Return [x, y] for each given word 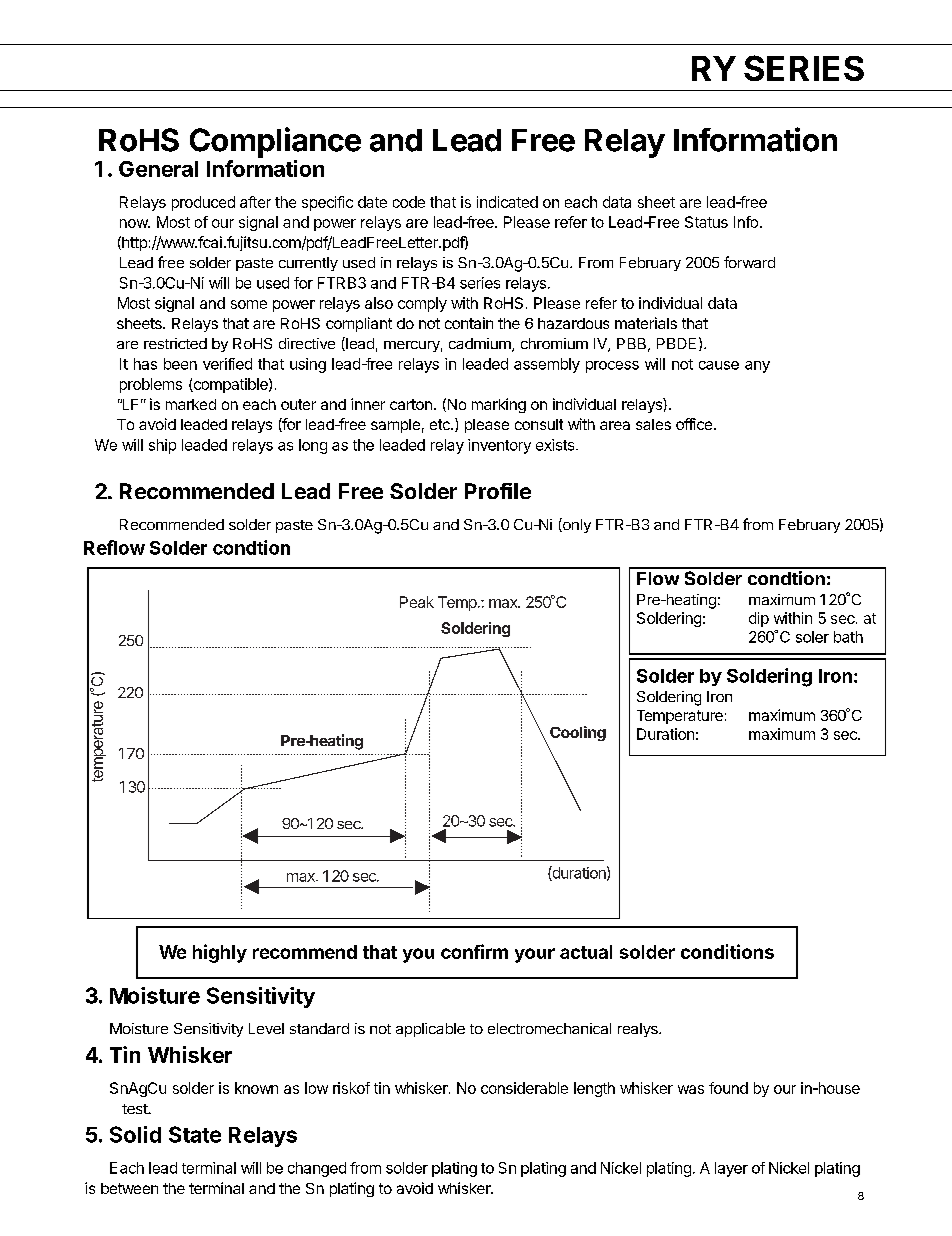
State [195, 1134]
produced [203, 203]
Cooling [578, 733]
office [695, 424]
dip [759, 619]
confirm [474, 951]
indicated [507, 202]
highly [220, 953]
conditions [727, 951]
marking [499, 405]
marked [191, 404]
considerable [524, 1088]
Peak [417, 602]
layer [731, 1169]
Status [706, 222]
